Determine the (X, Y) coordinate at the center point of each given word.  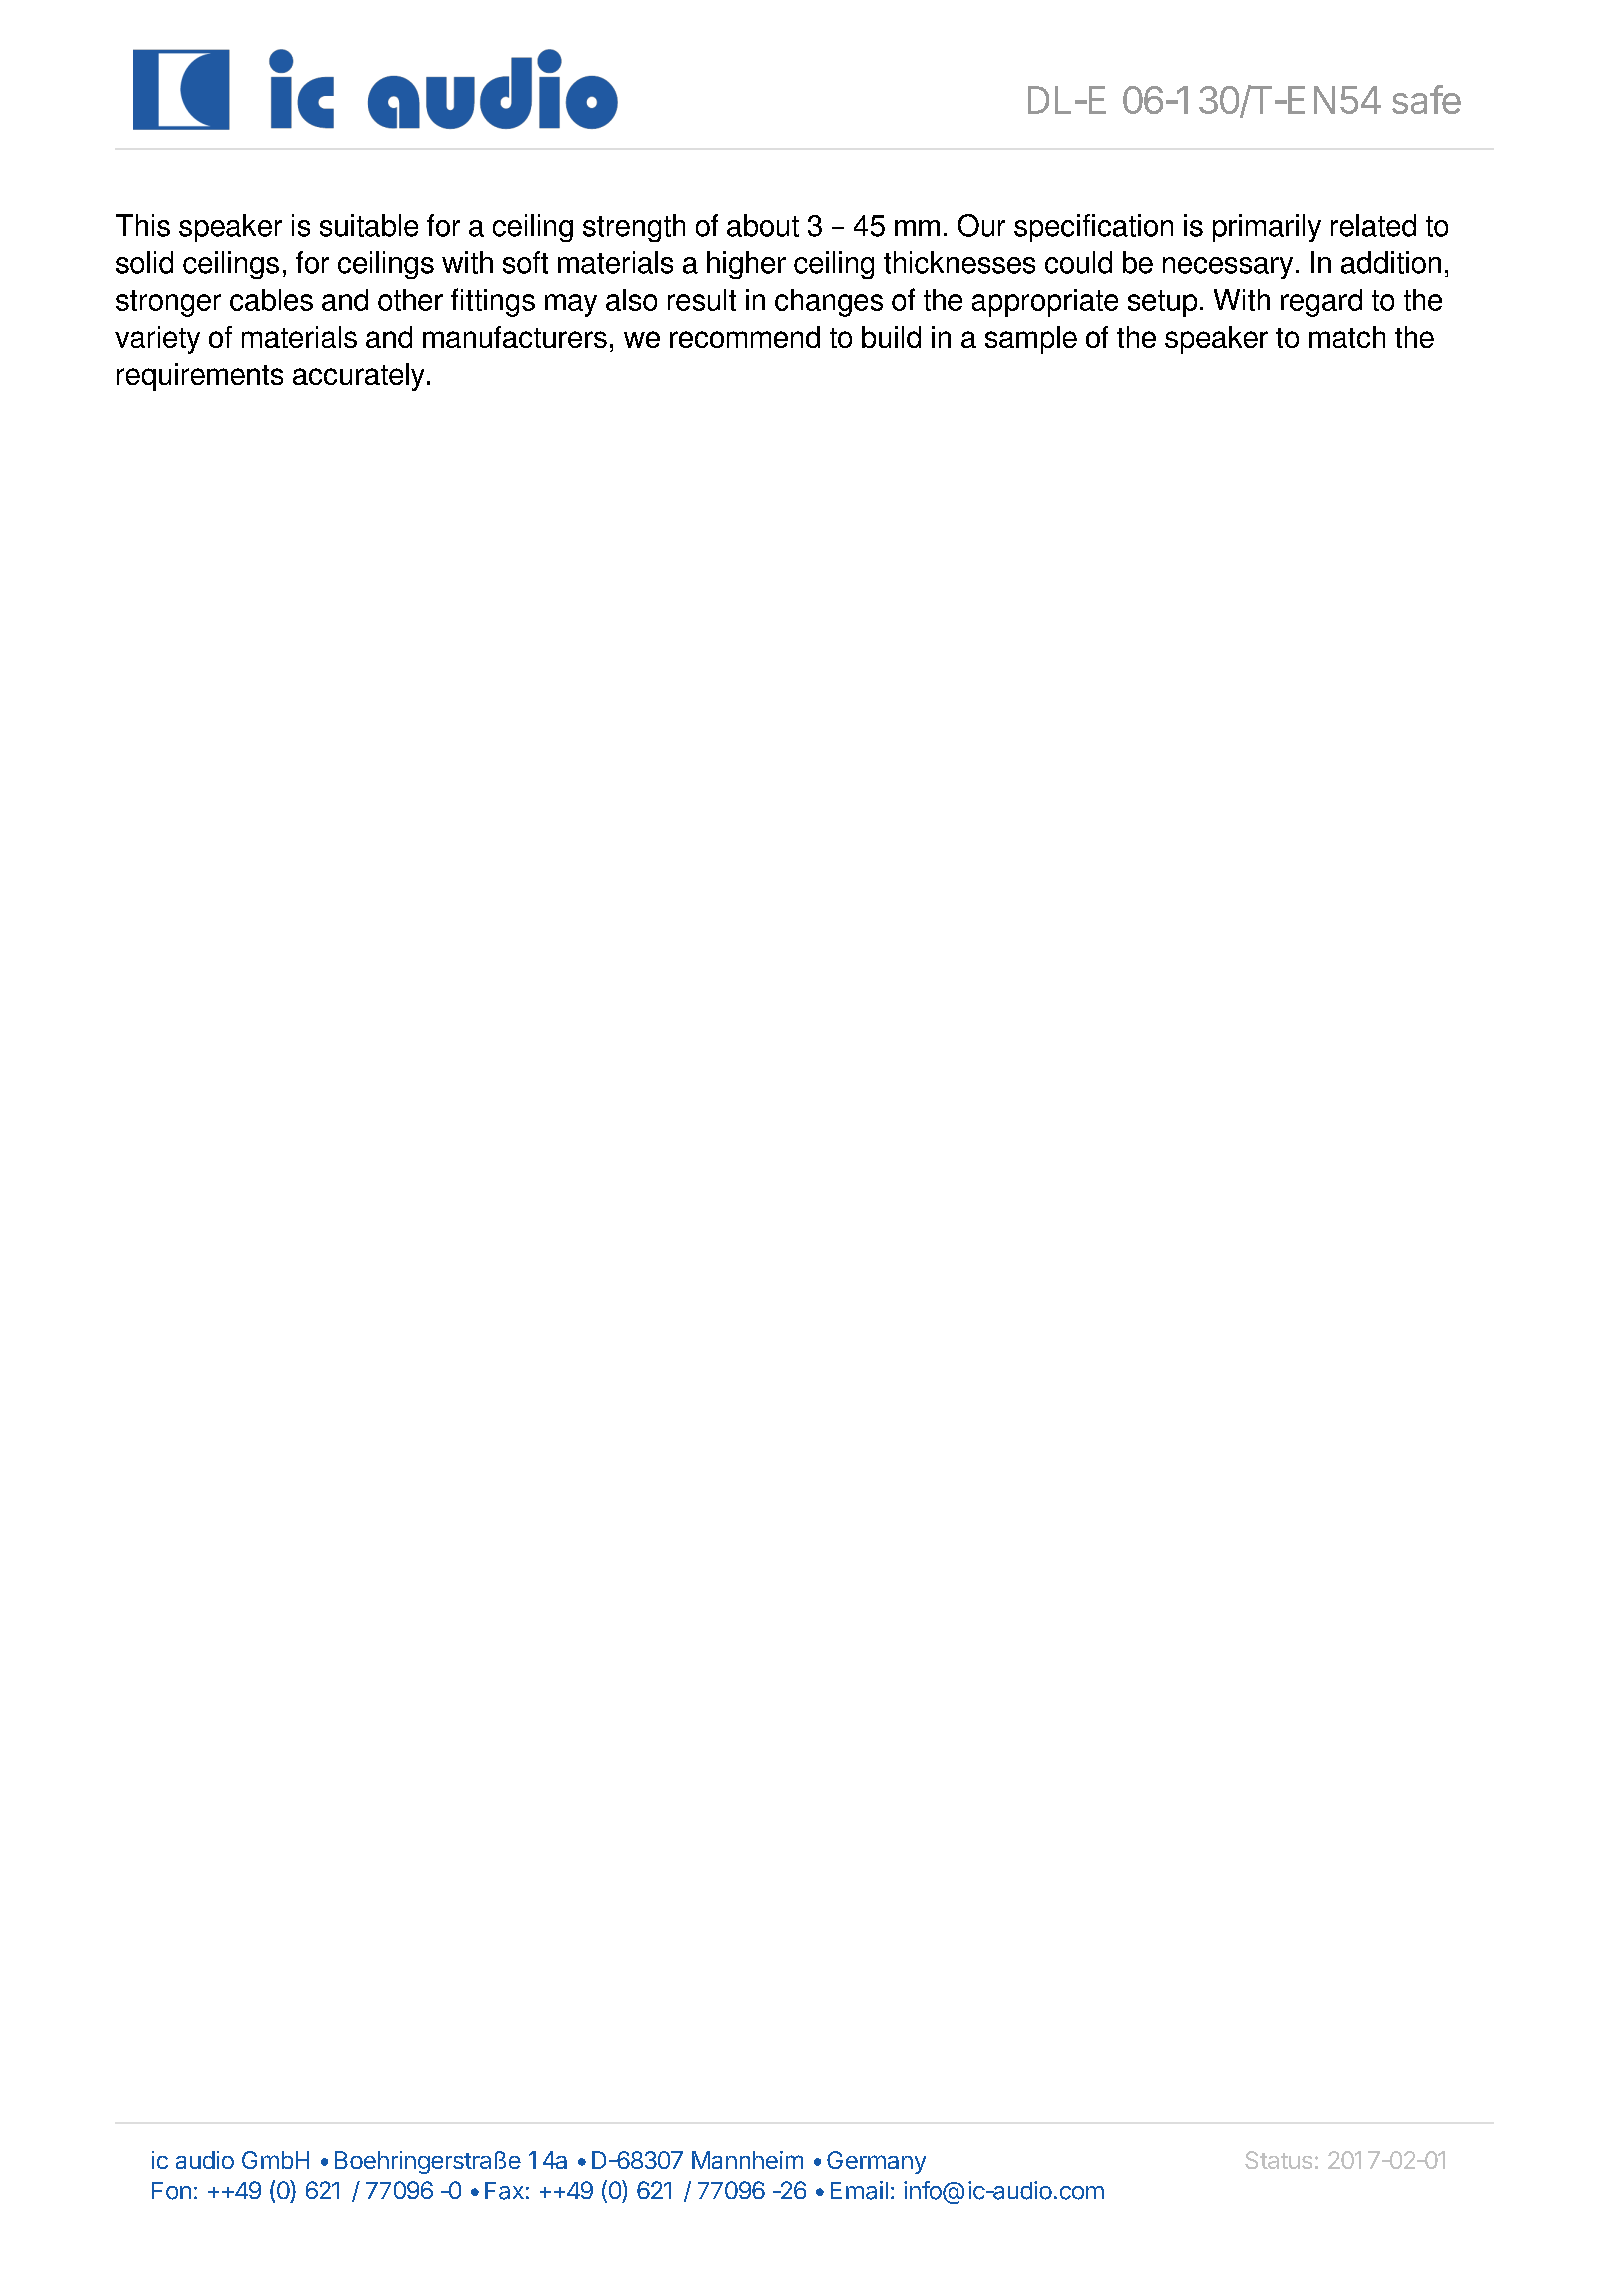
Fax (504, 2191)
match (1347, 337)
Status (1278, 2160)
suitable (369, 225)
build (891, 337)
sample (1031, 340)
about (763, 225)
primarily (1267, 228)
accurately (358, 377)
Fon (171, 2191)
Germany (876, 2162)
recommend (745, 337)
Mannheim (747, 2160)
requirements (200, 377)
